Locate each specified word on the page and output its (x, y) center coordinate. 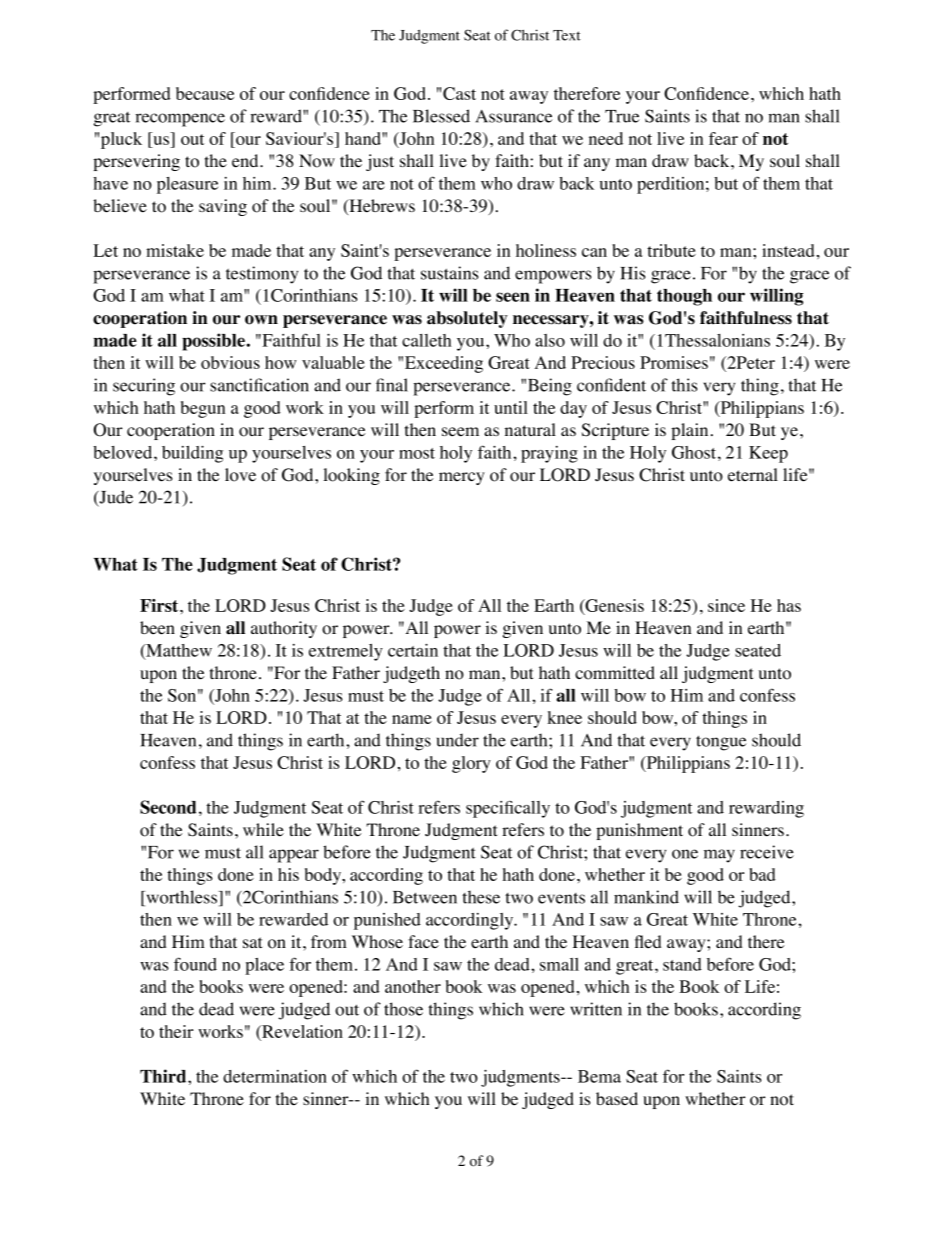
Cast (459, 93)
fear (723, 138)
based (617, 1099)
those (403, 1009)
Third (164, 1076)
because (205, 93)
